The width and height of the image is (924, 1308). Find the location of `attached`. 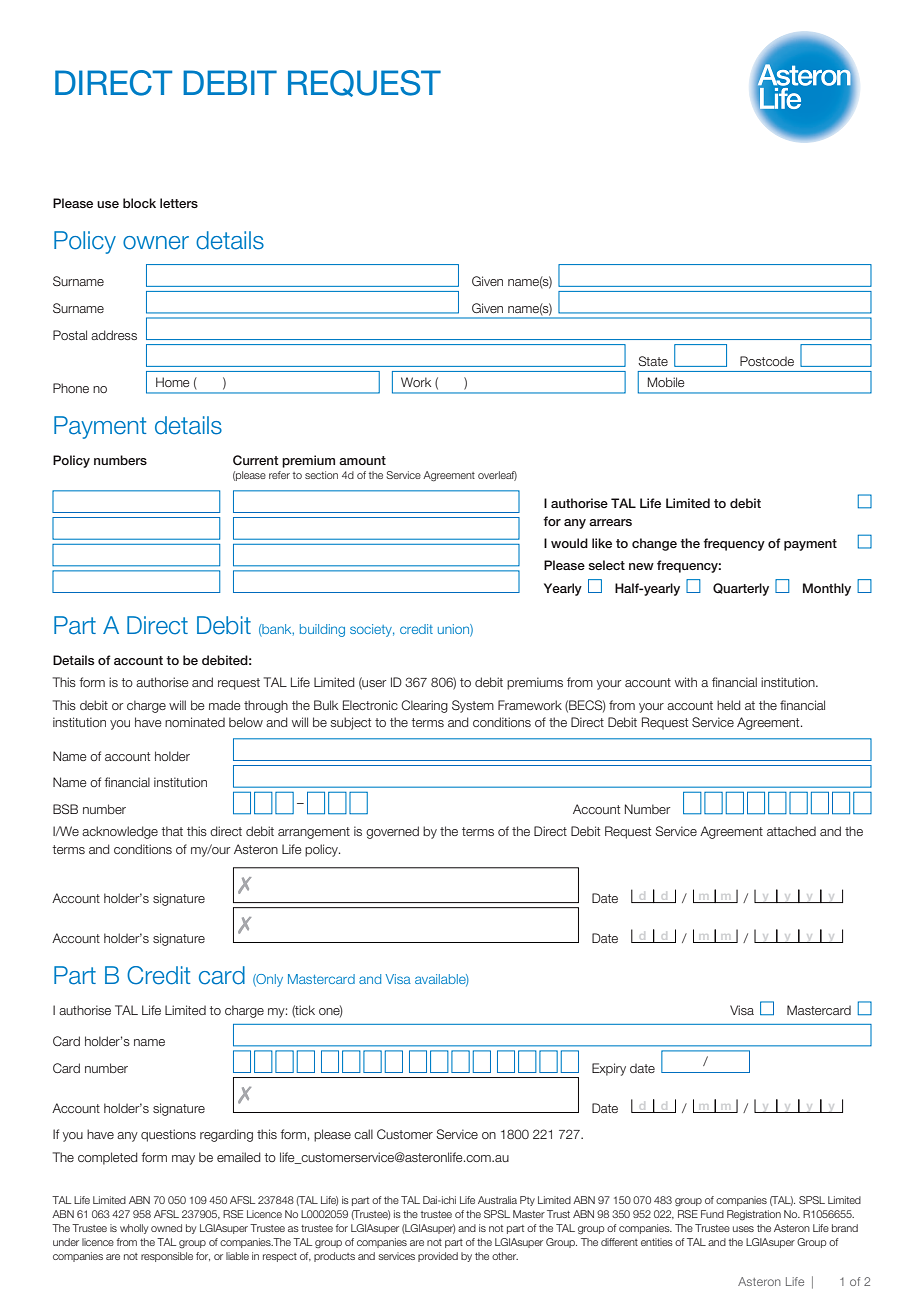

attached is located at coordinates (791, 831).
